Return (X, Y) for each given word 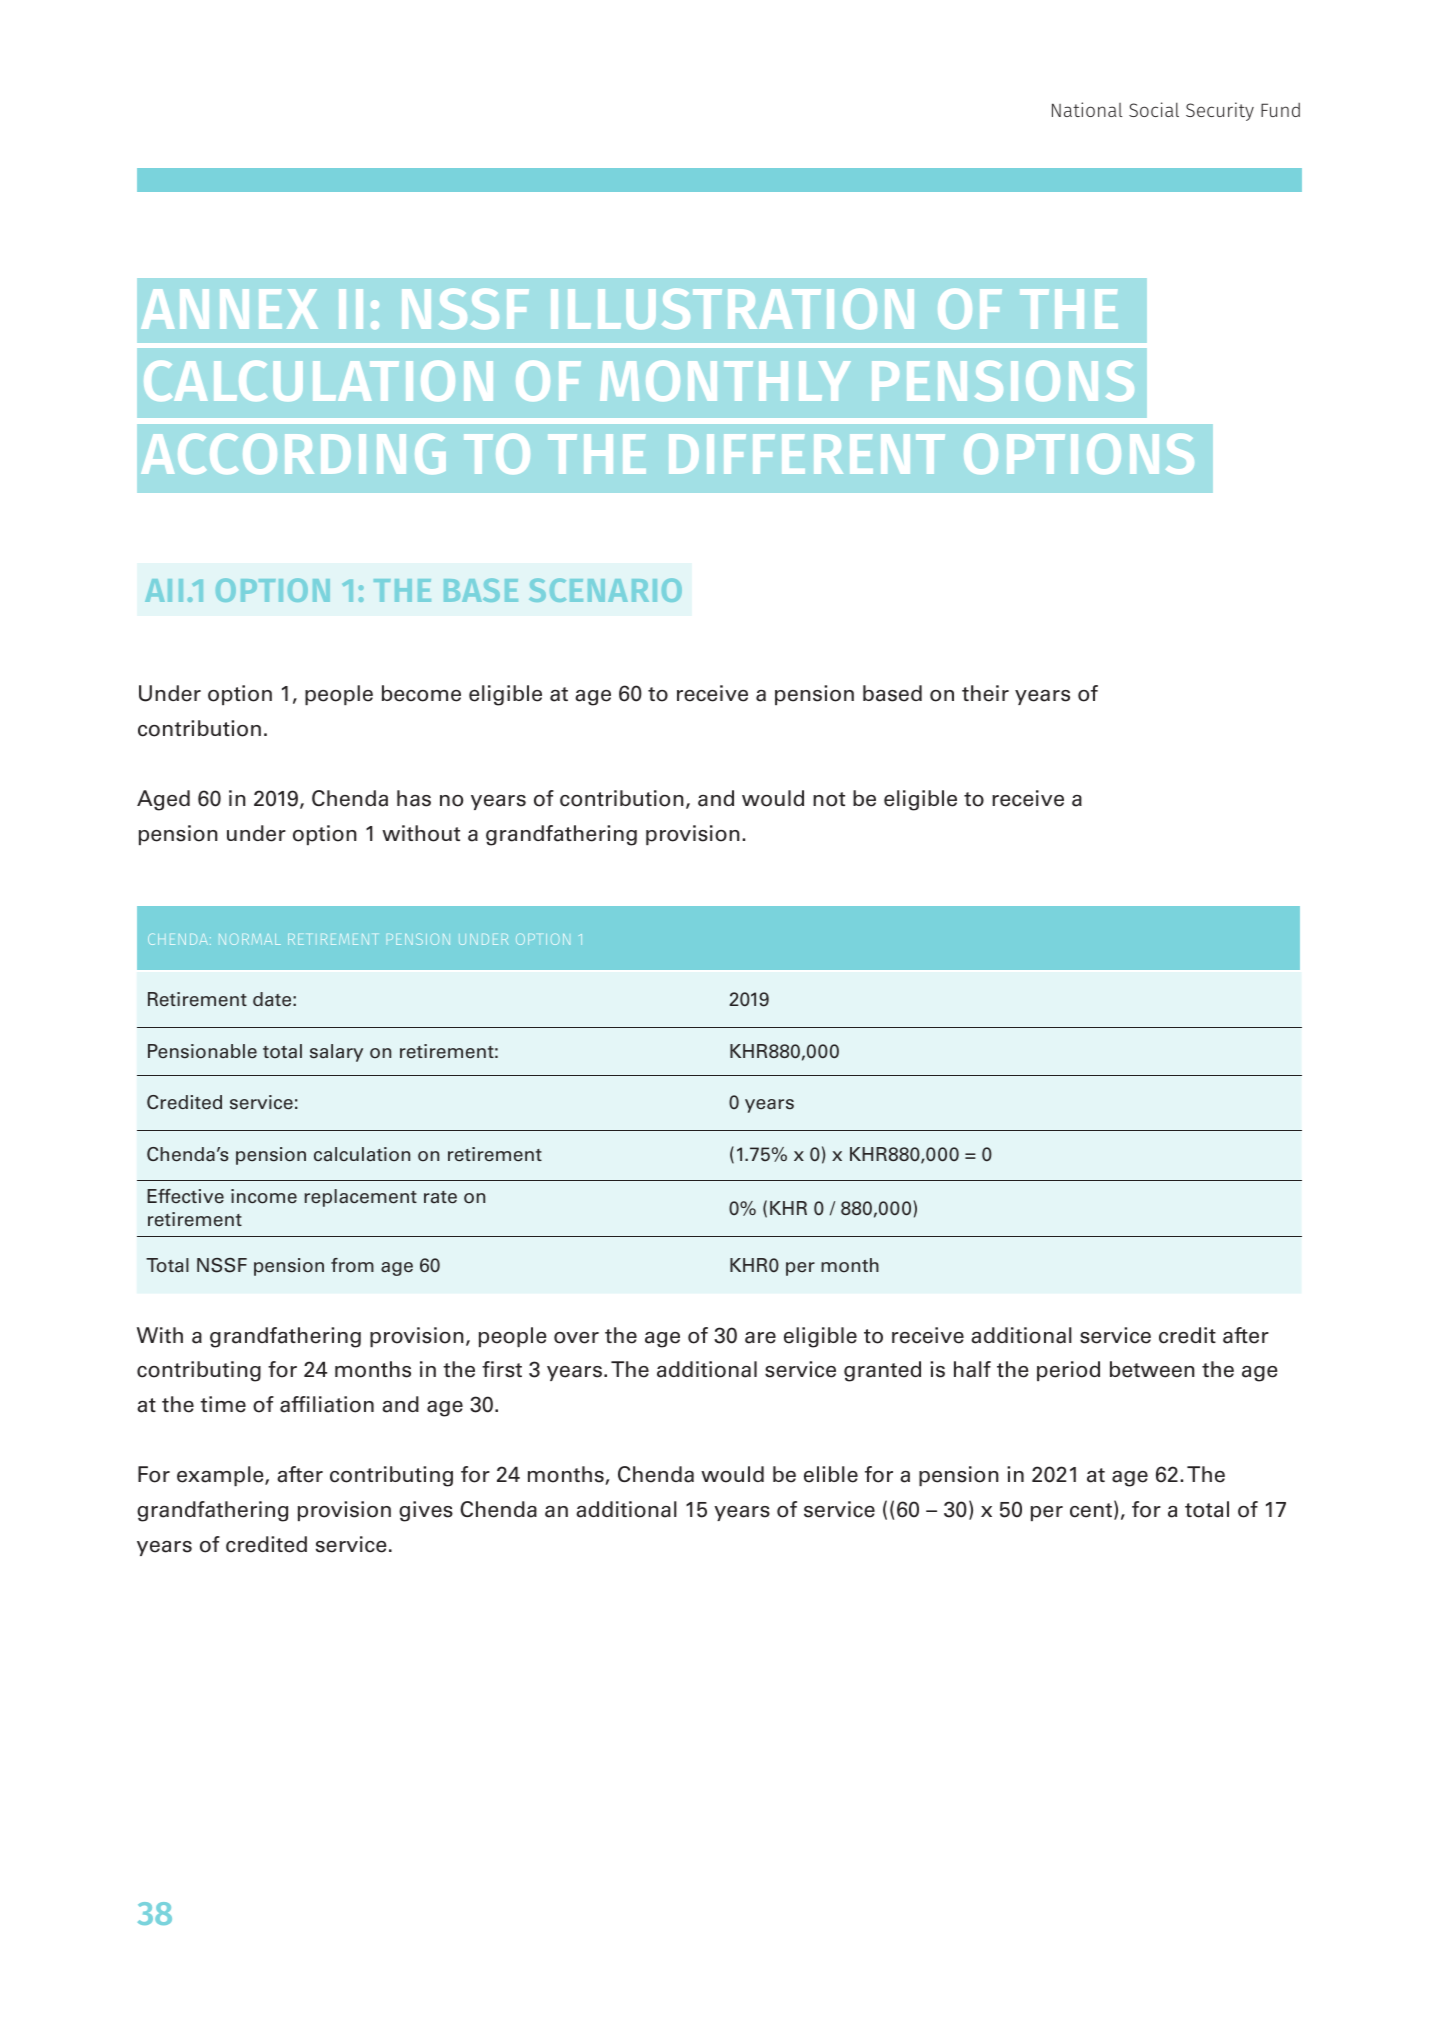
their (985, 693)
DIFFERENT (807, 454)
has (414, 798)
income (264, 1196)
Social (1154, 109)
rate (440, 1197)
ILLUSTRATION (732, 309)
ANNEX (229, 309)
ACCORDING (293, 454)
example (221, 1476)
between (1152, 1369)
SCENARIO (605, 590)
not (829, 799)
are (760, 1338)
